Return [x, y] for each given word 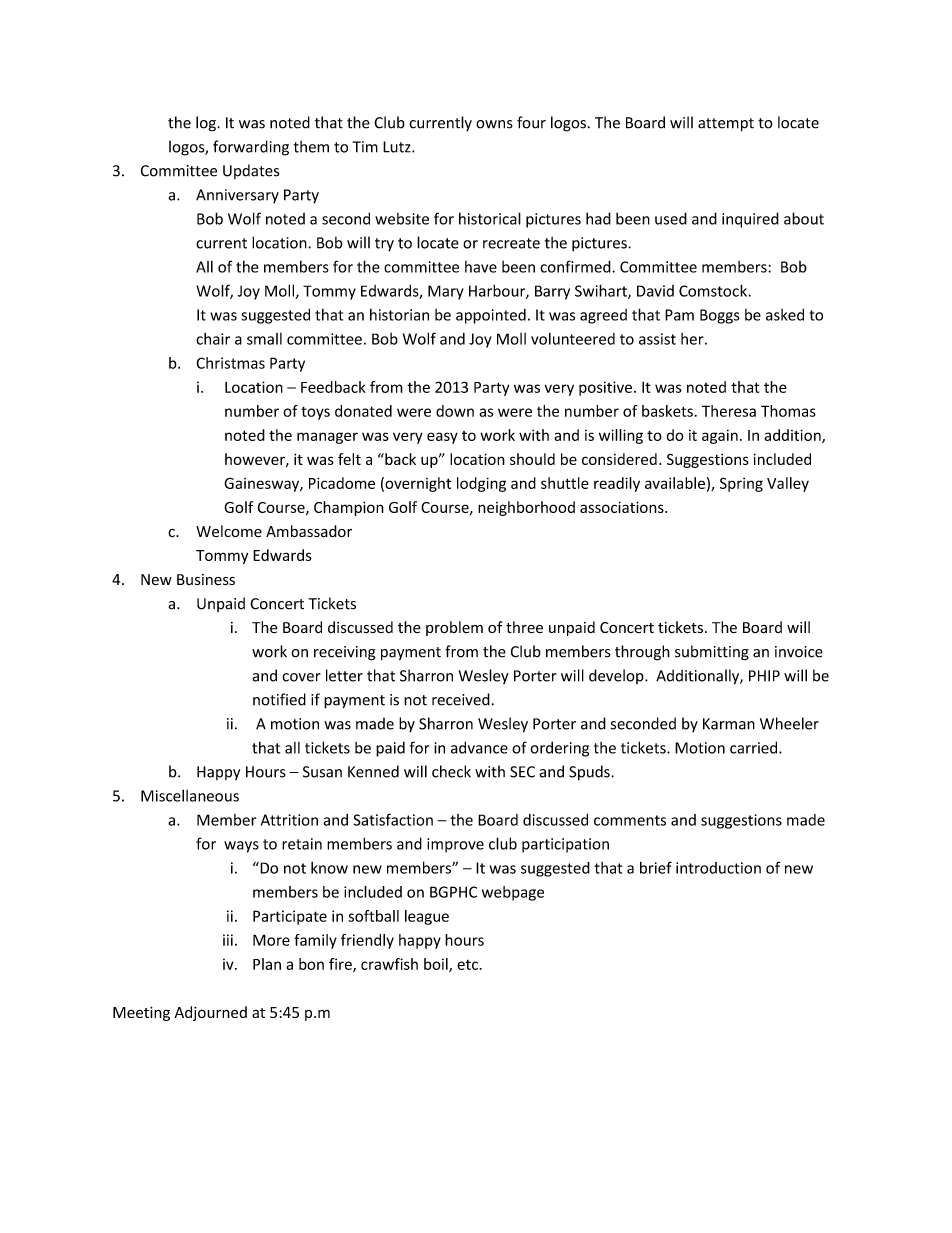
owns [494, 124]
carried [755, 747]
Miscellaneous [190, 795]
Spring [741, 484]
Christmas [230, 363]
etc [467, 965]
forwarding [251, 148]
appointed [491, 316]
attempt [726, 125]
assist [657, 339]
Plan [267, 964]
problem [454, 628]
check [451, 771]
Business [206, 580]
